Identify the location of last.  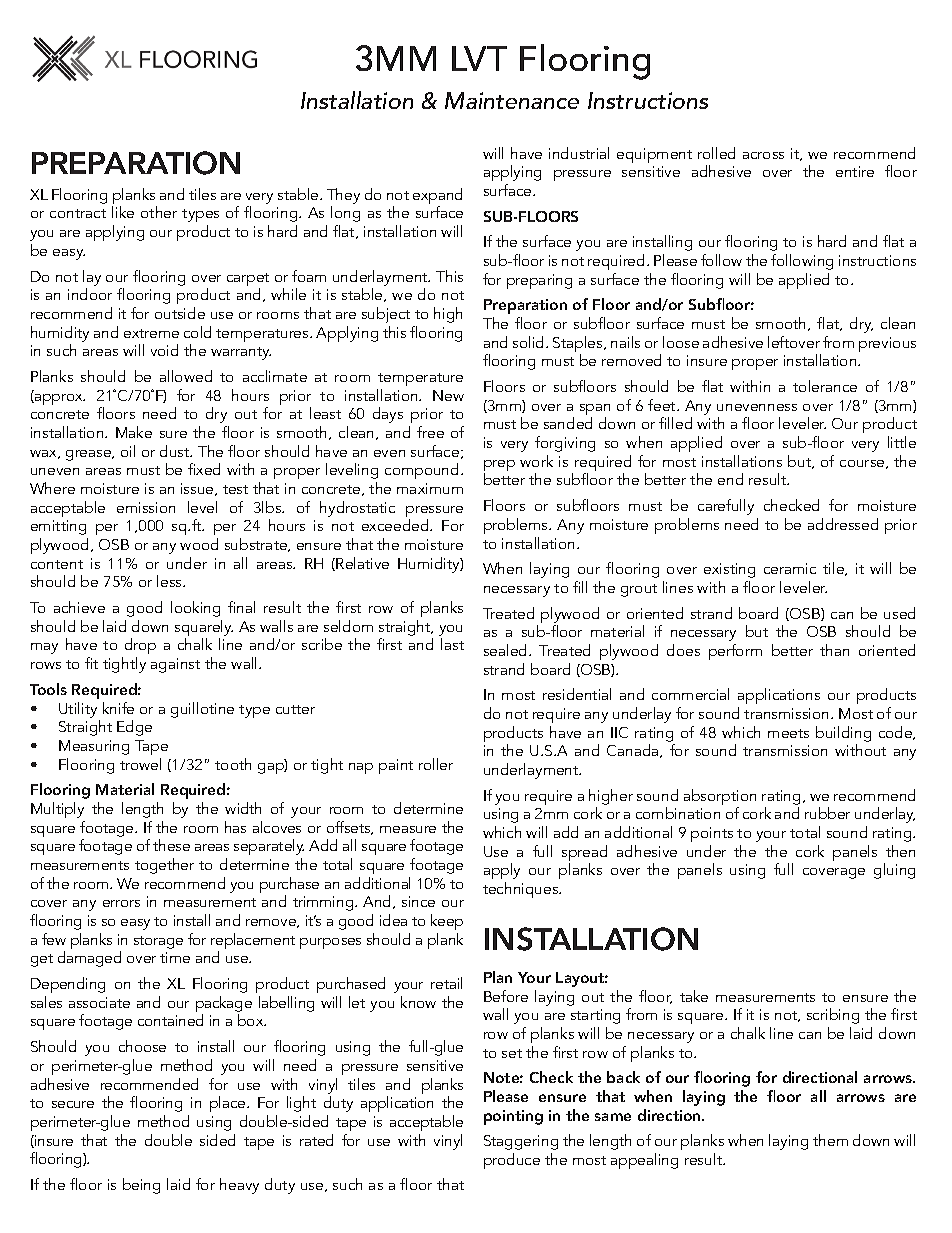
(452, 644).
